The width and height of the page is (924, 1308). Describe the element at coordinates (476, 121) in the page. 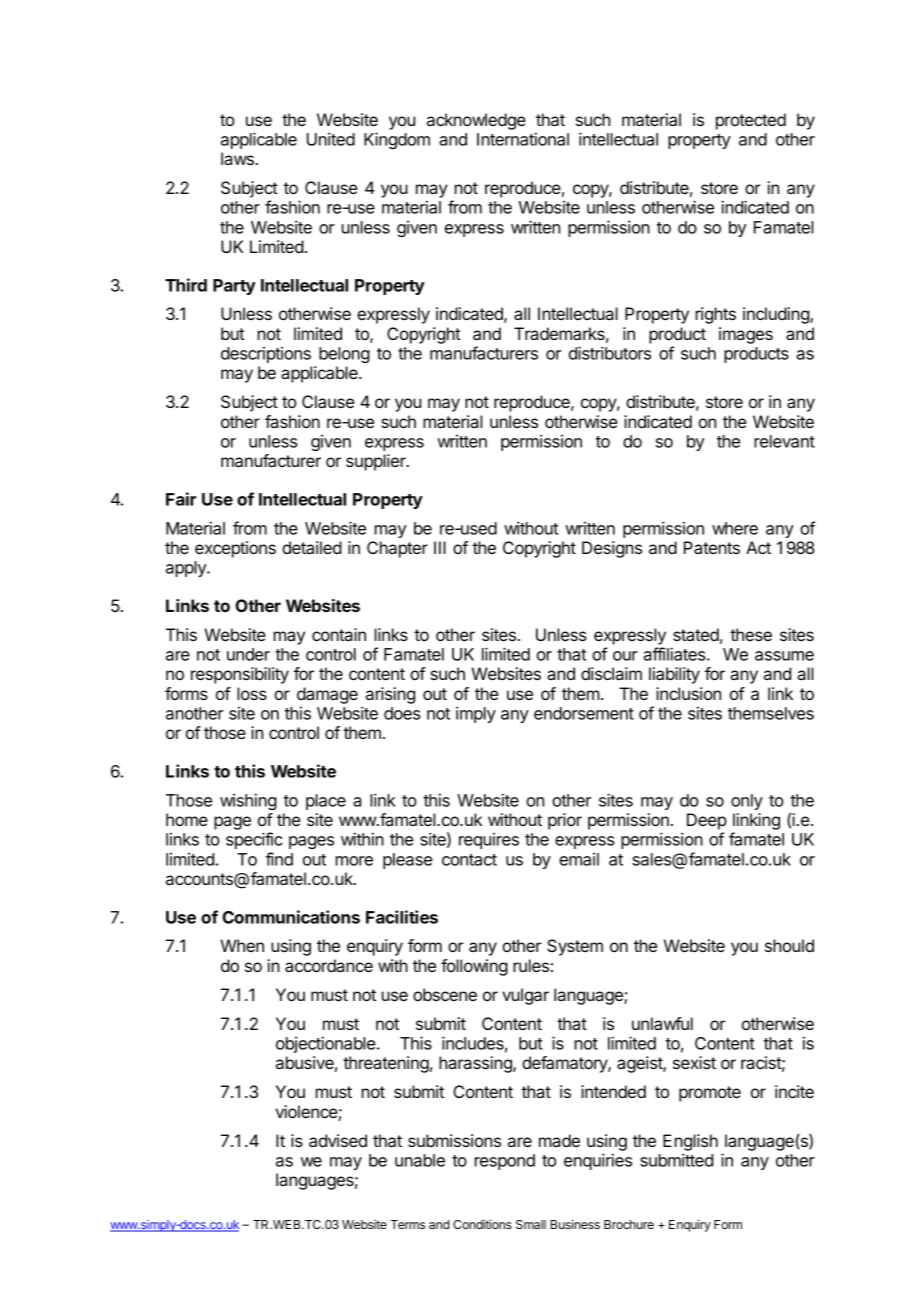

I see `acknowledge` at that location.
